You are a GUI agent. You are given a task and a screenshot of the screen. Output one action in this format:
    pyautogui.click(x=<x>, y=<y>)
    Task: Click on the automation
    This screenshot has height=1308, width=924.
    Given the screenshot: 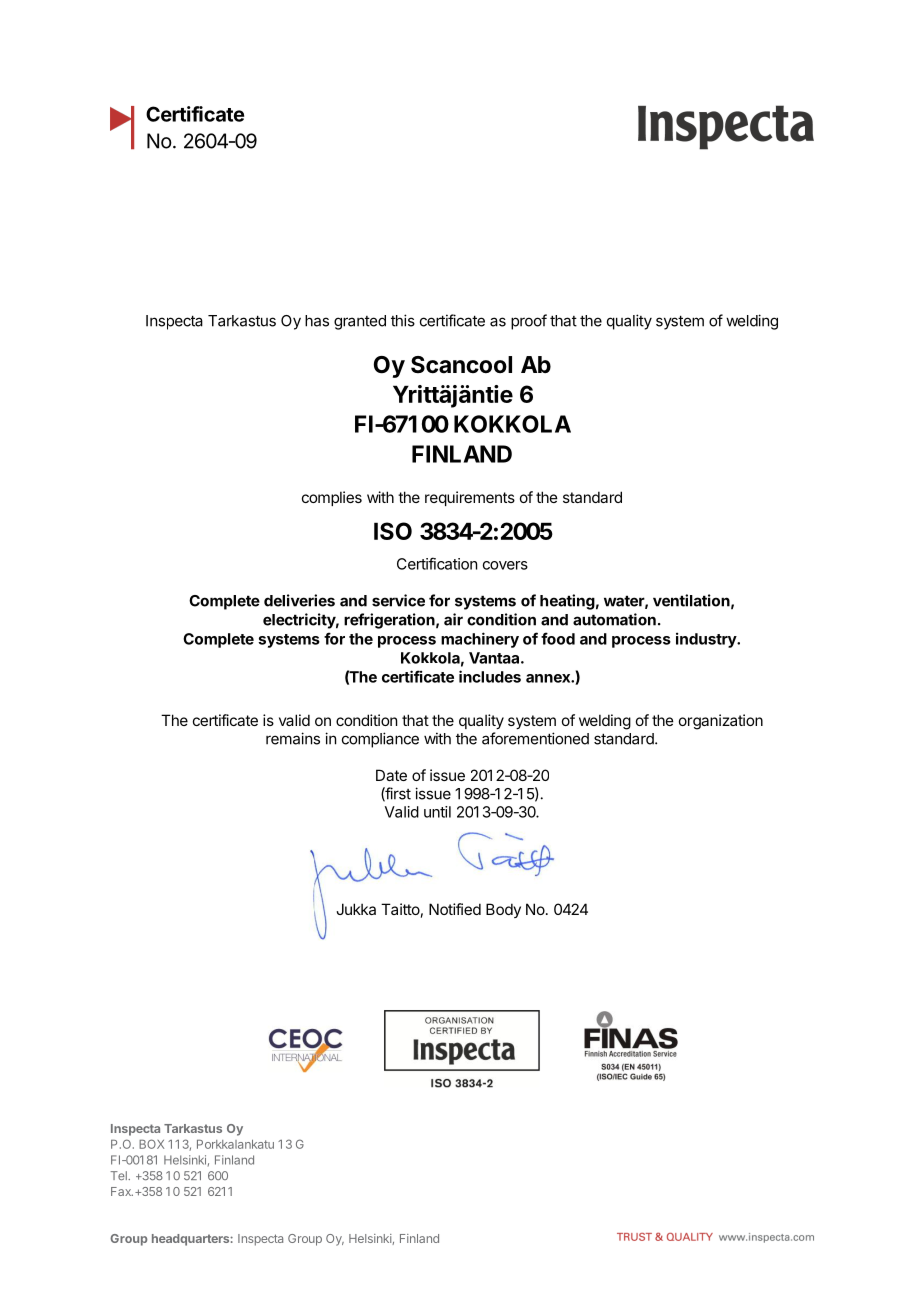 What is the action you would take?
    pyautogui.click(x=614, y=619)
